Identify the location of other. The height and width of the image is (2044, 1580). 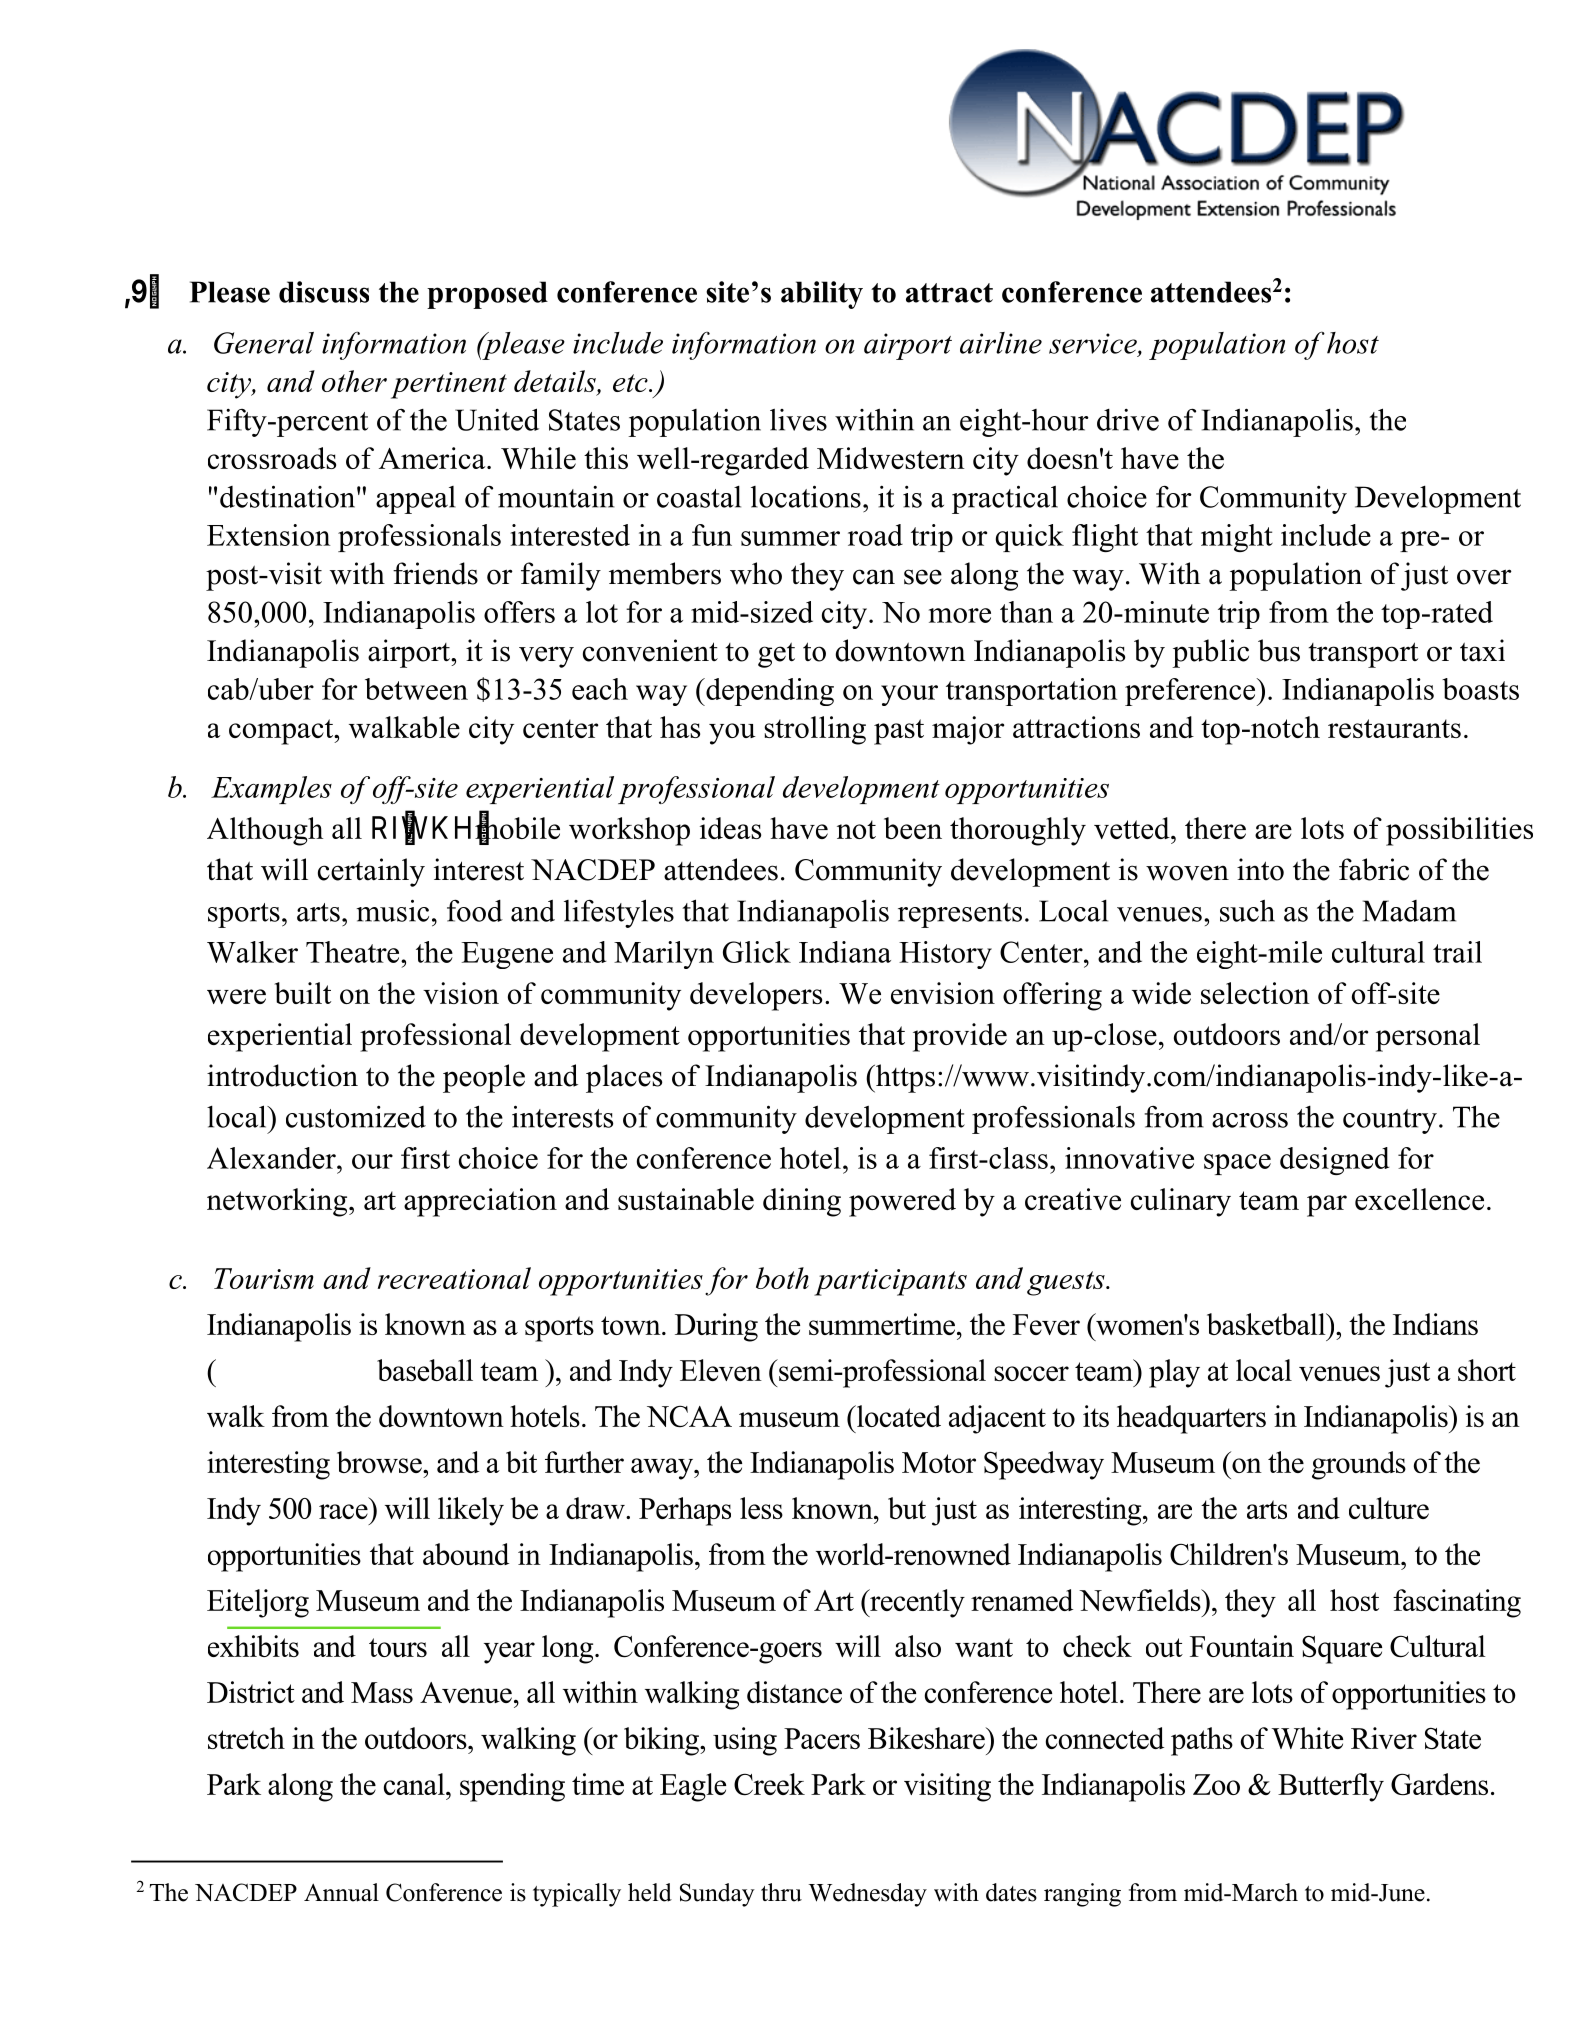
(354, 381).
